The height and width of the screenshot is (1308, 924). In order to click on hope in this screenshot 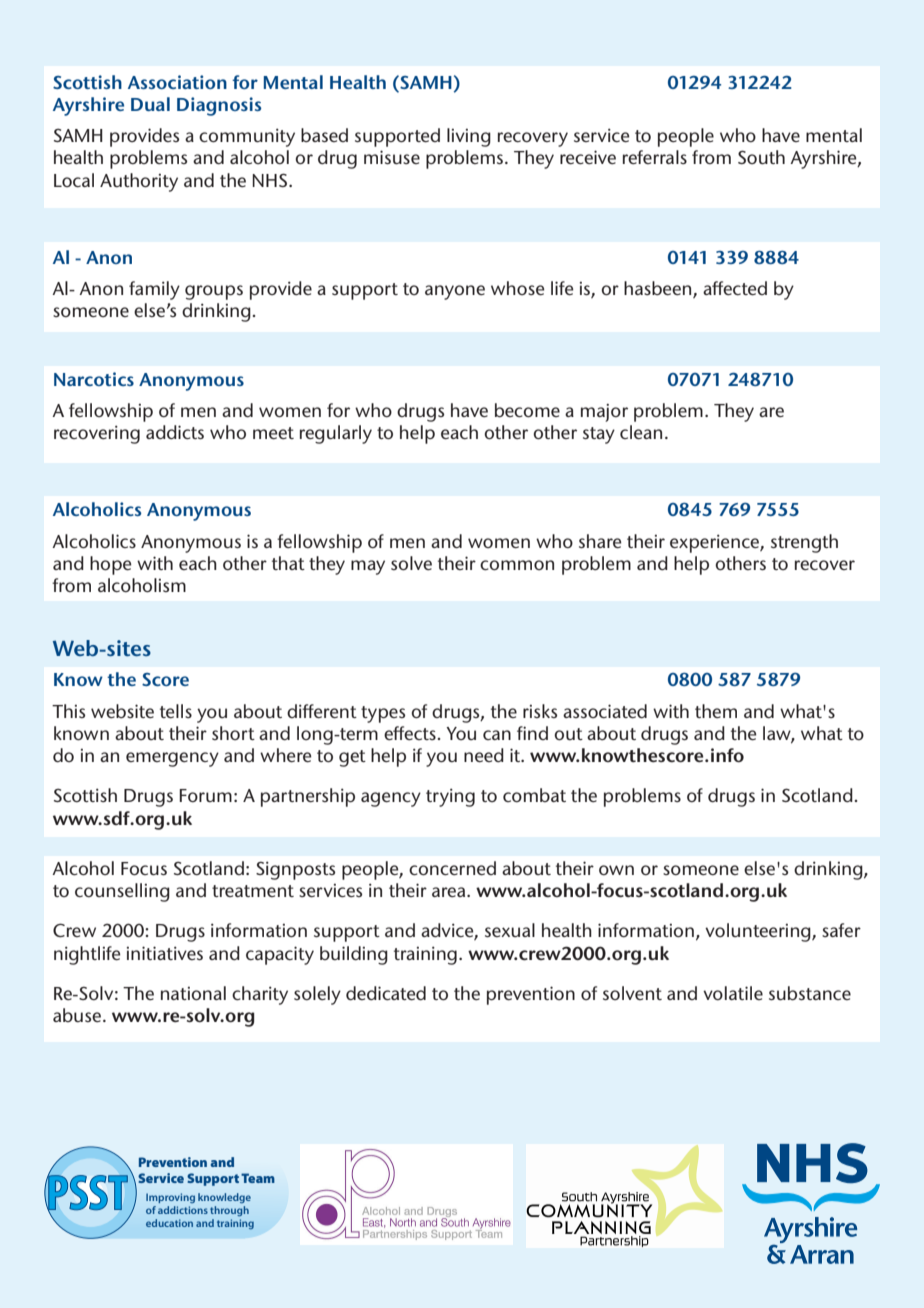, I will do `click(111, 565)`.
